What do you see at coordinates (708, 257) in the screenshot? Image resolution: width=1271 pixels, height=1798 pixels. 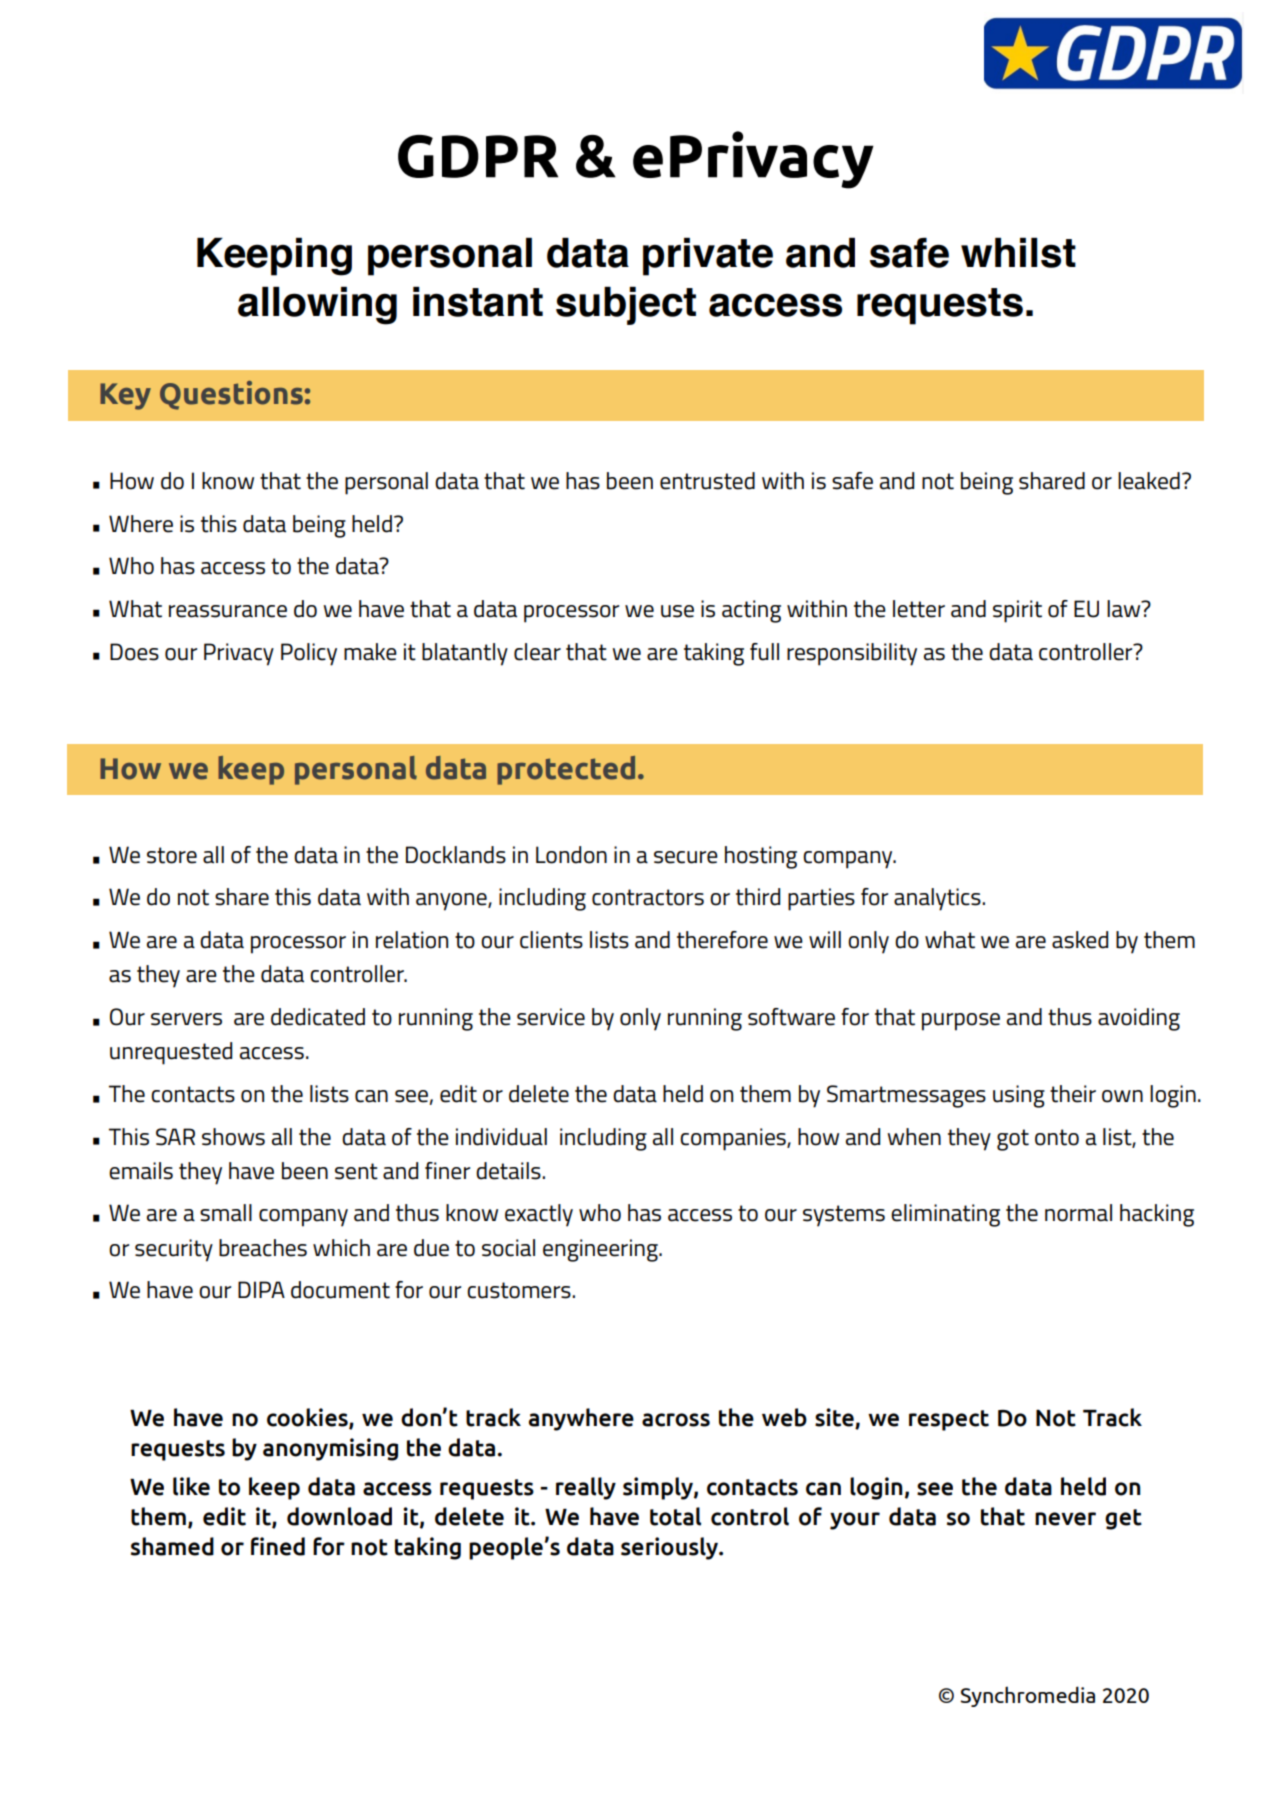 I see `private` at bounding box center [708, 257].
